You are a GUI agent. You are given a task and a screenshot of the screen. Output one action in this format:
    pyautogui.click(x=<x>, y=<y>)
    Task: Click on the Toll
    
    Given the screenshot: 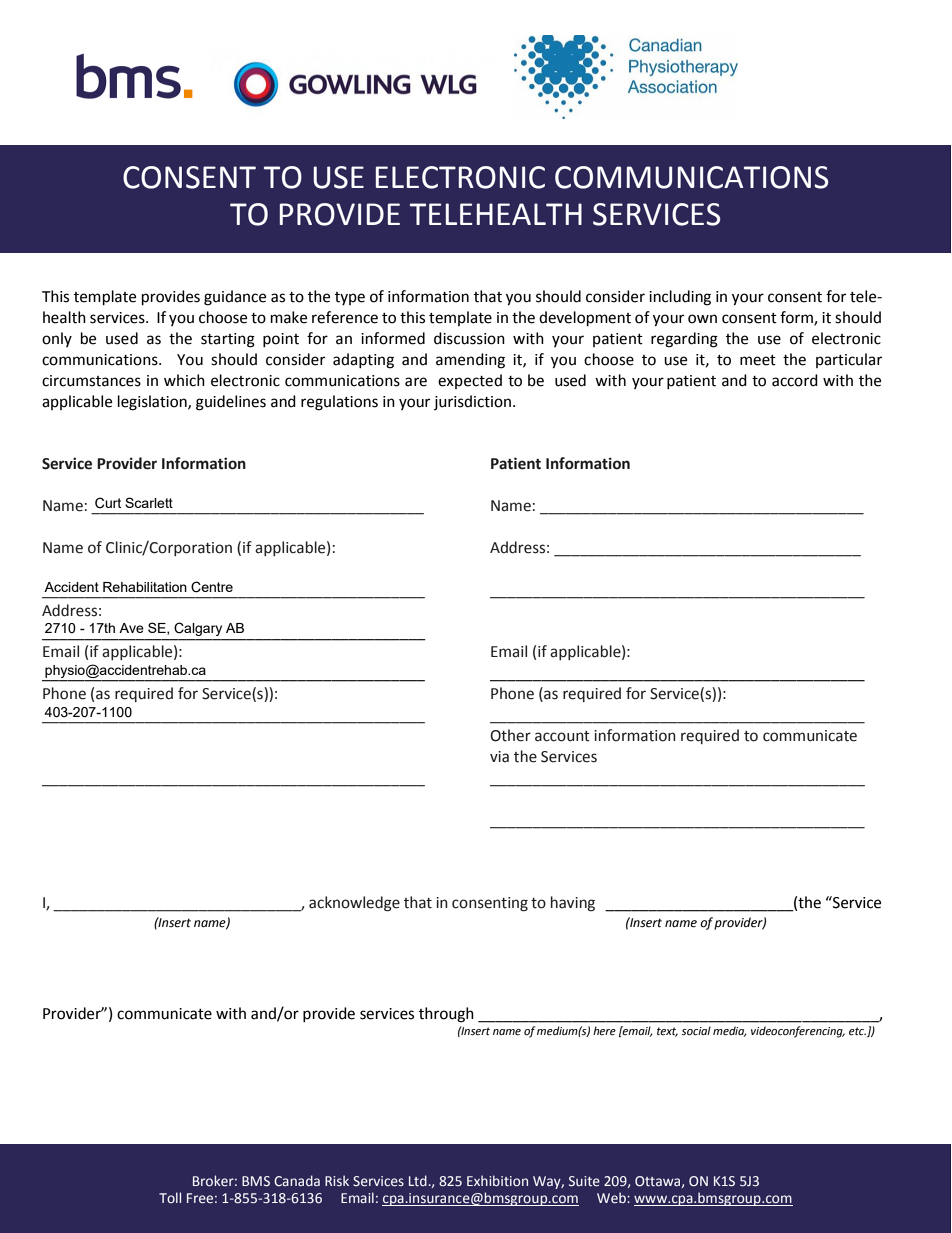 What is the action you would take?
    pyautogui.click(x=170, y=1197)
